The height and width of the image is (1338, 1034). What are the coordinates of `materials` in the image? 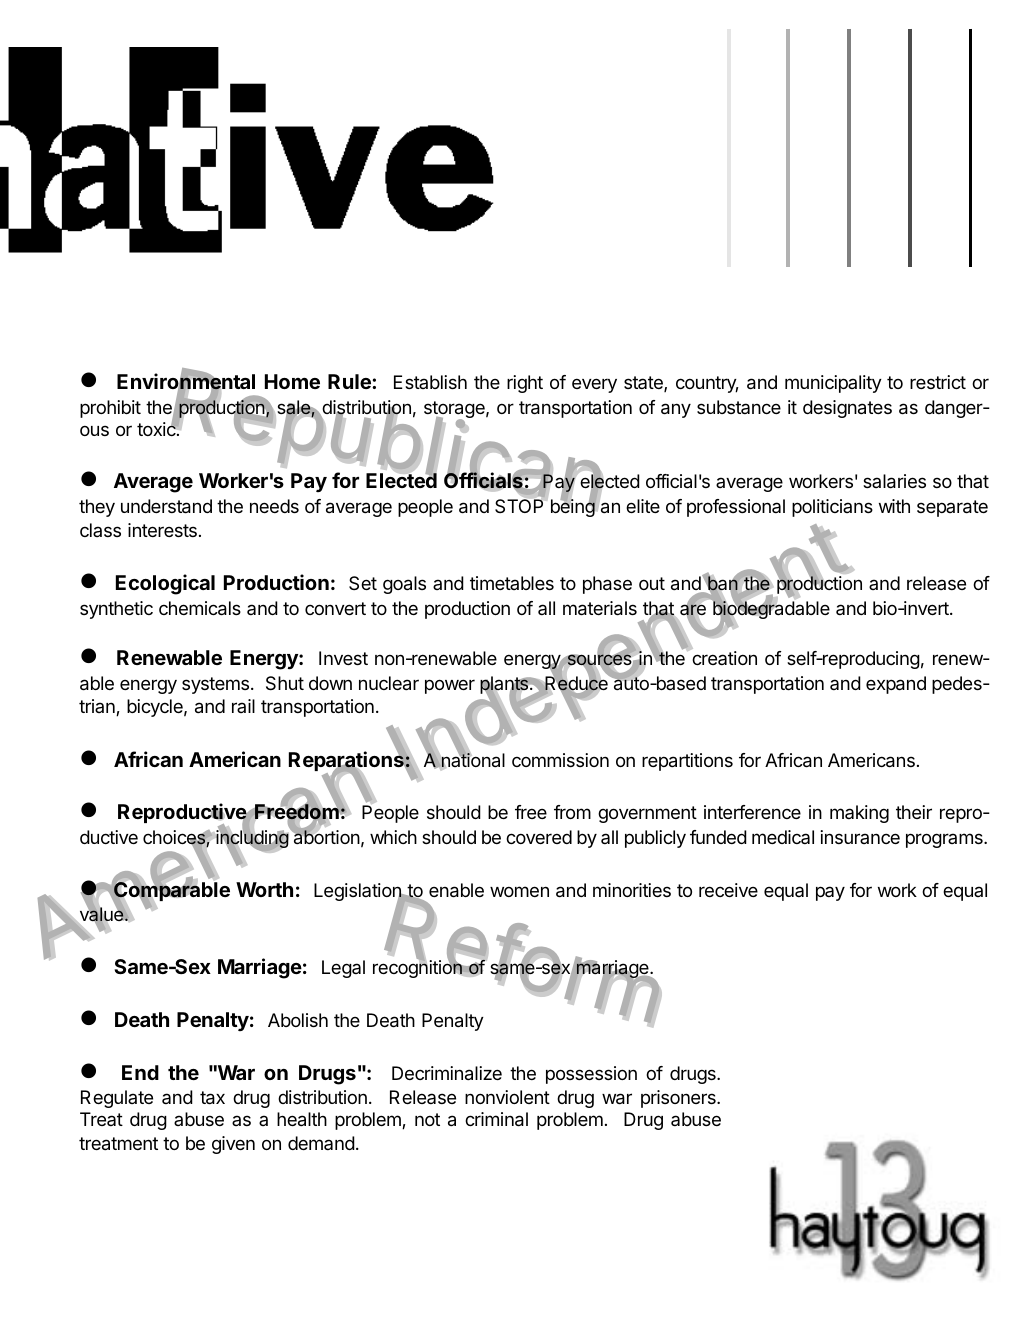 It's located at (600, 608).
